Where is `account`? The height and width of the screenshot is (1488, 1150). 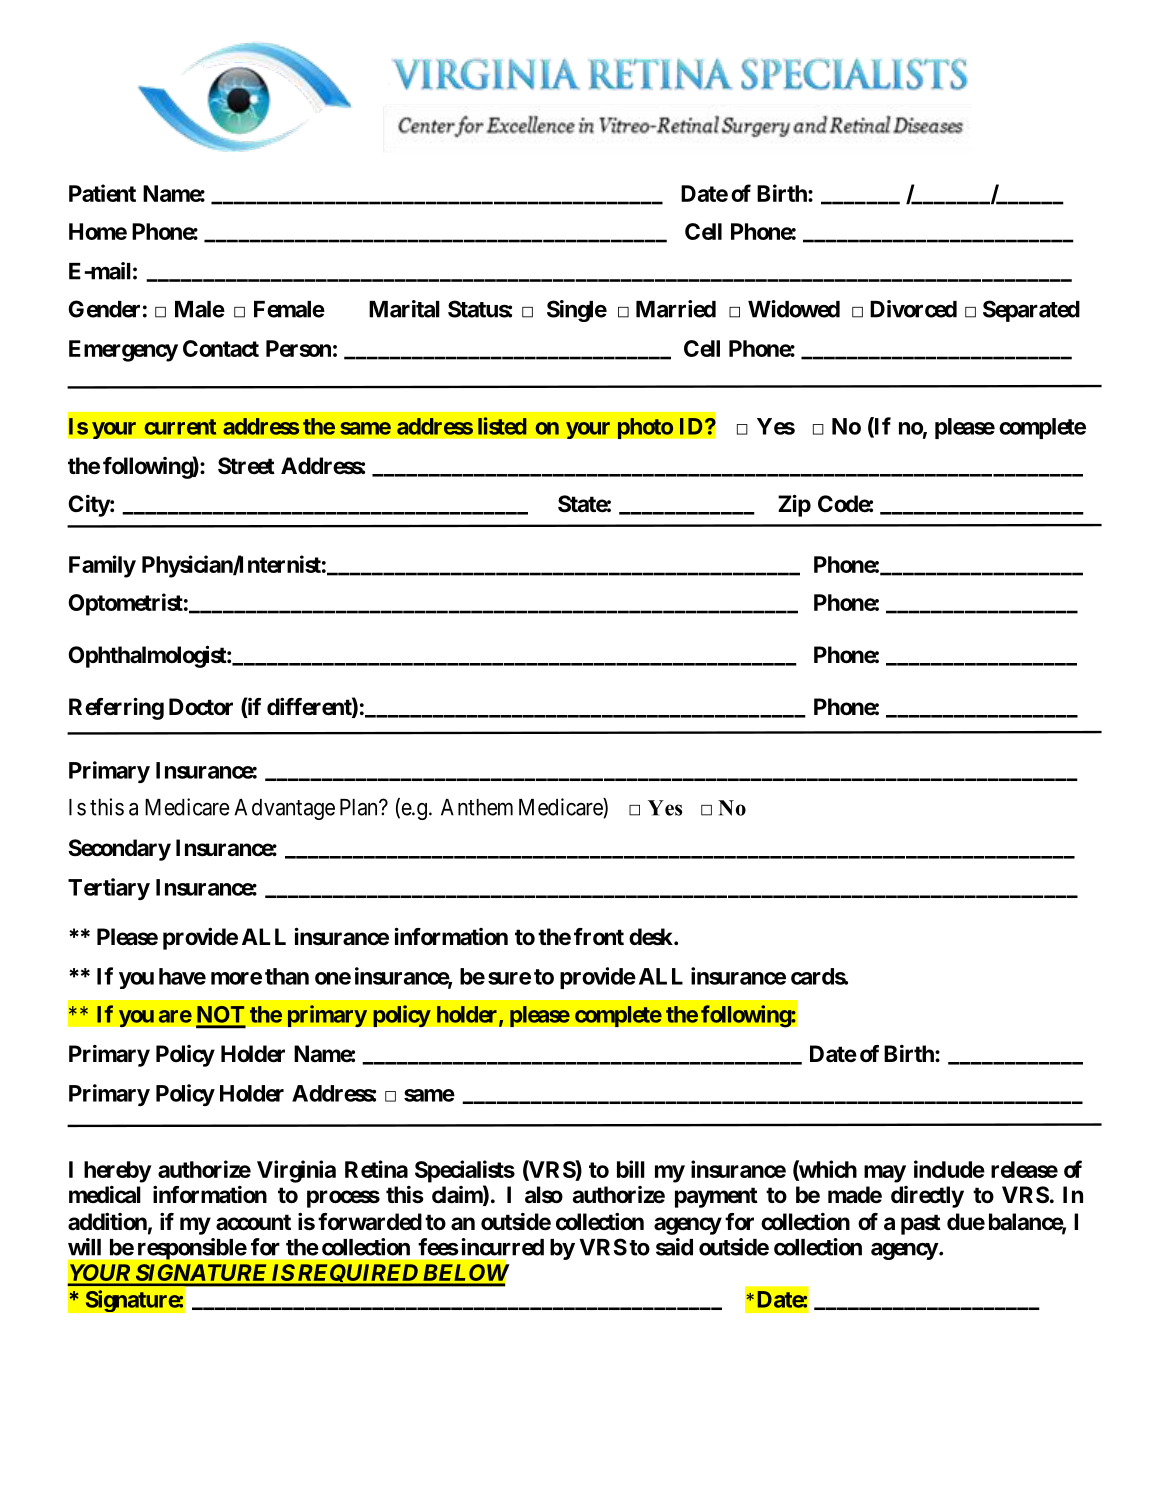
account is located at coordinates (253, 1222).
